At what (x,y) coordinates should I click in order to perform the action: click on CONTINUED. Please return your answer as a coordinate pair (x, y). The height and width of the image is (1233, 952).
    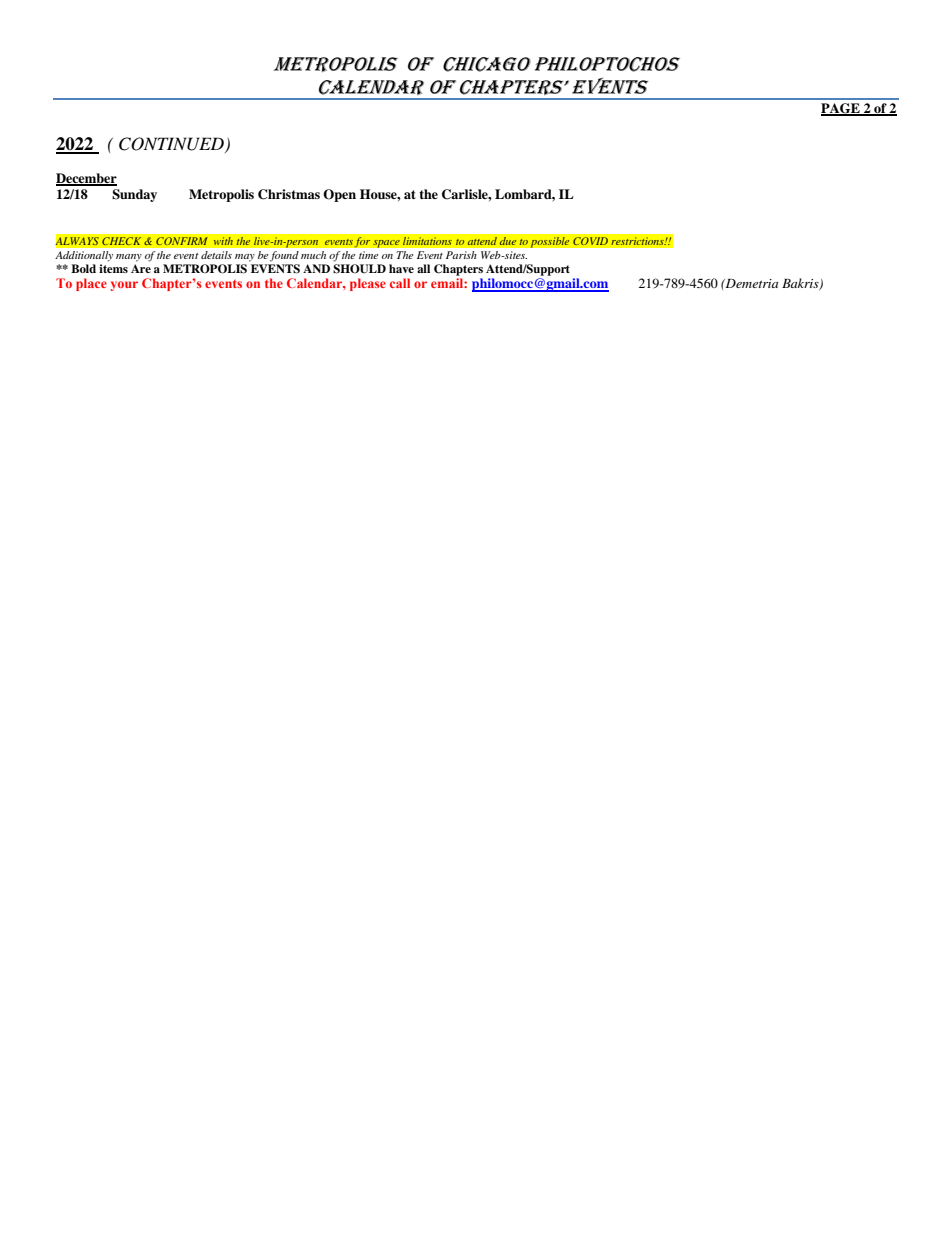
    Looking at the image, I should click on (172, 145).
